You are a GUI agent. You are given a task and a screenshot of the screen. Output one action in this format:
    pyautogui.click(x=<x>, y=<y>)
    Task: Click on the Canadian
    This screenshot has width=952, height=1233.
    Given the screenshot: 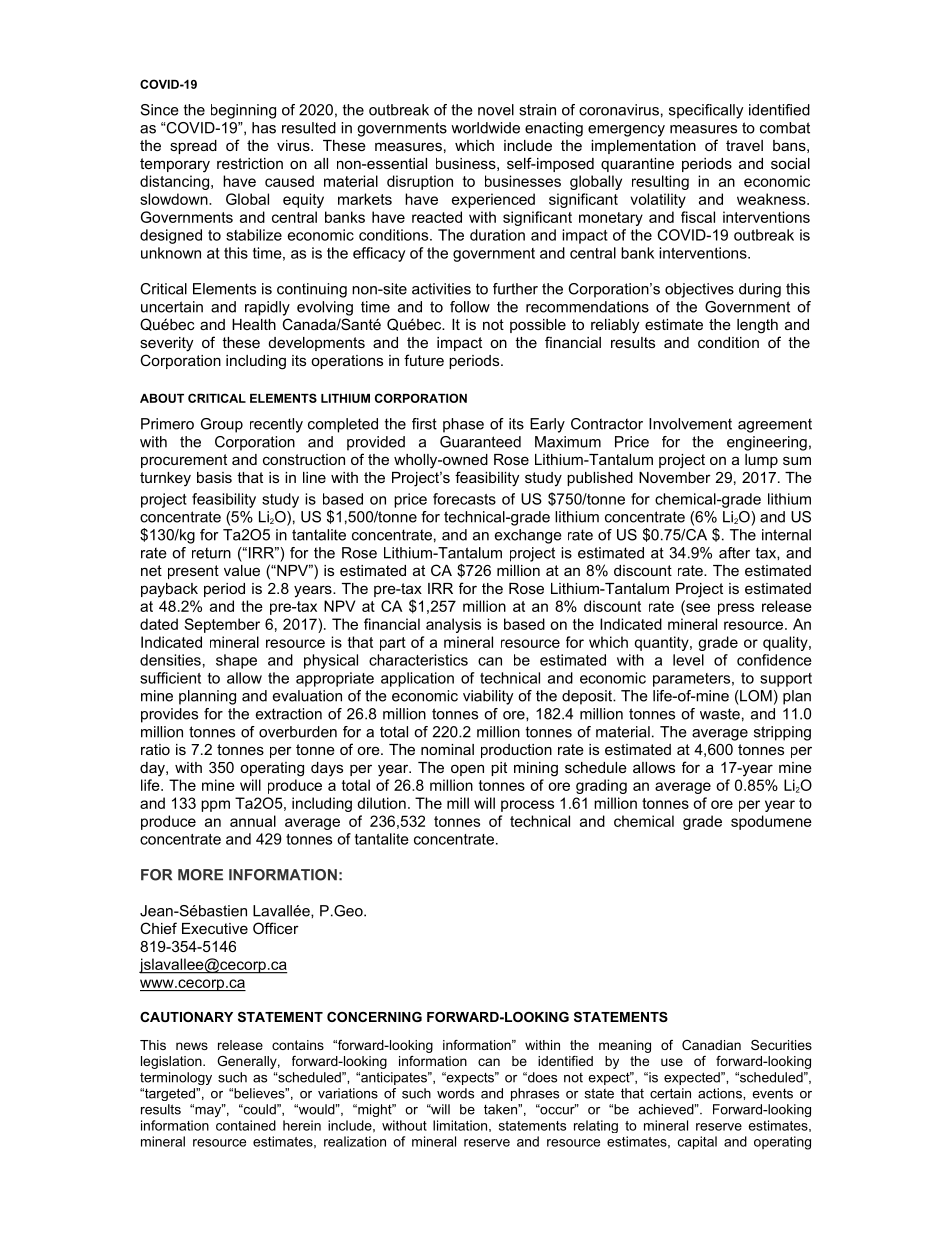 What is the action you would take?
    pyautogui.click(x=711, y=1045)
